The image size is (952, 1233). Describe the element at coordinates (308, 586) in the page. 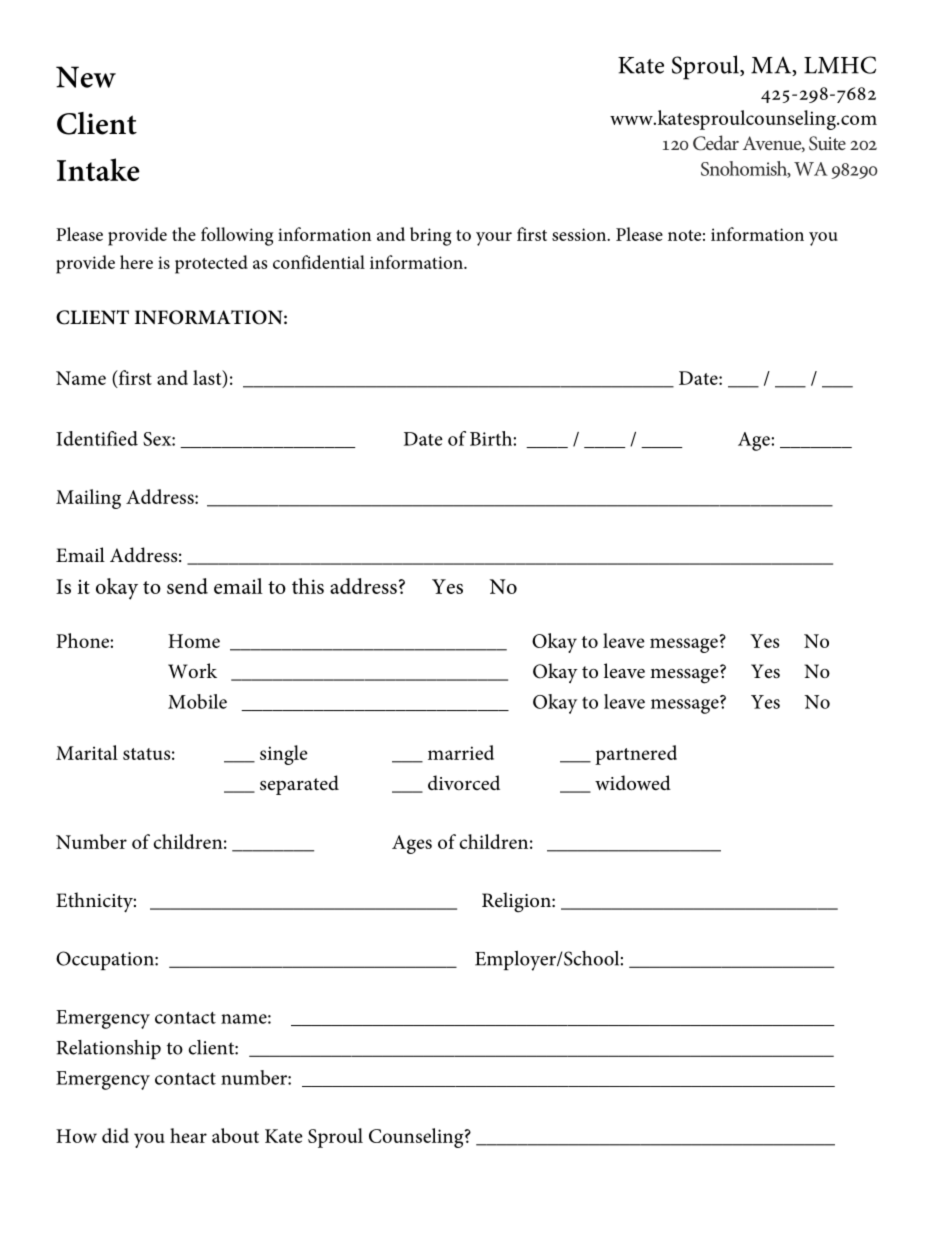

I see `this` at that location.
